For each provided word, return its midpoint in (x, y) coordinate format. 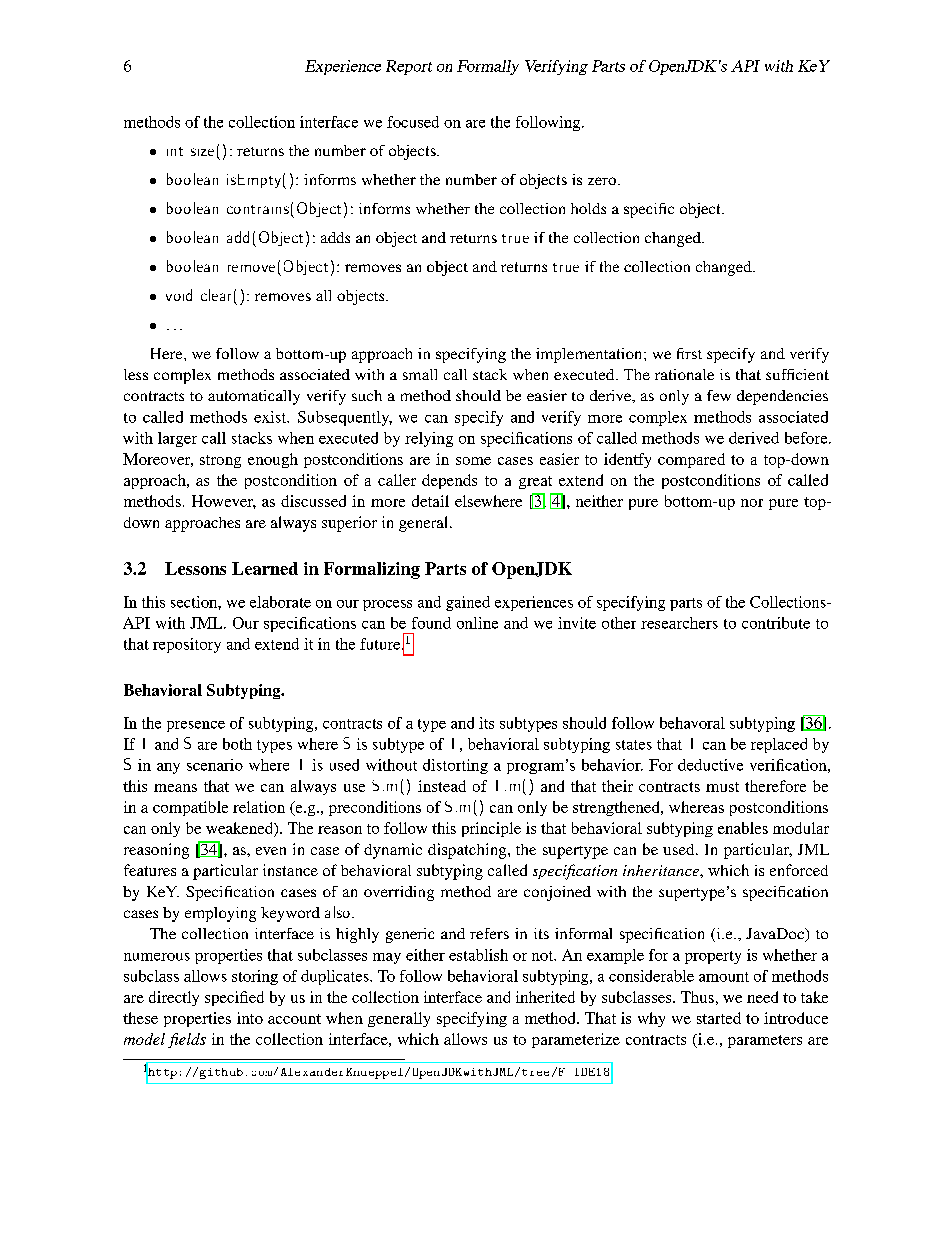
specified (234, 998)
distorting (455, 766)
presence (196, 726)
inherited (545, 997)
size (202, 152)
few (719, 395)
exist (271, 417)
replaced (779, 745)
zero (602, 181)
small (420, 374)
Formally (488, 67)
